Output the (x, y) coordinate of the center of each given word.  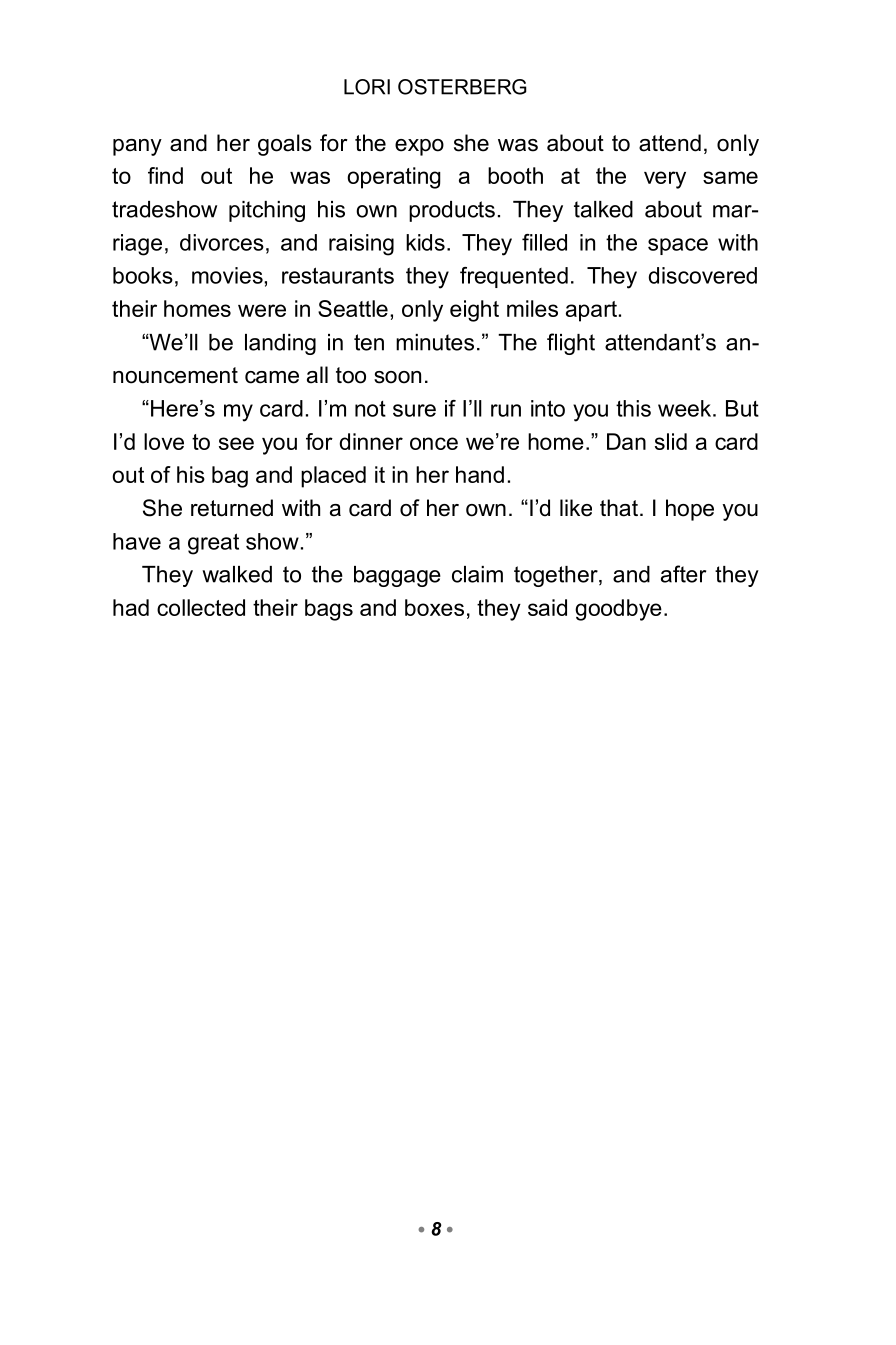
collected (201, 607)
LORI (367, 87)
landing (280, 344)
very (665, 180)
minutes (435, 342)
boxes (434, 607)
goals (285, 145)
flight (571, 344)
